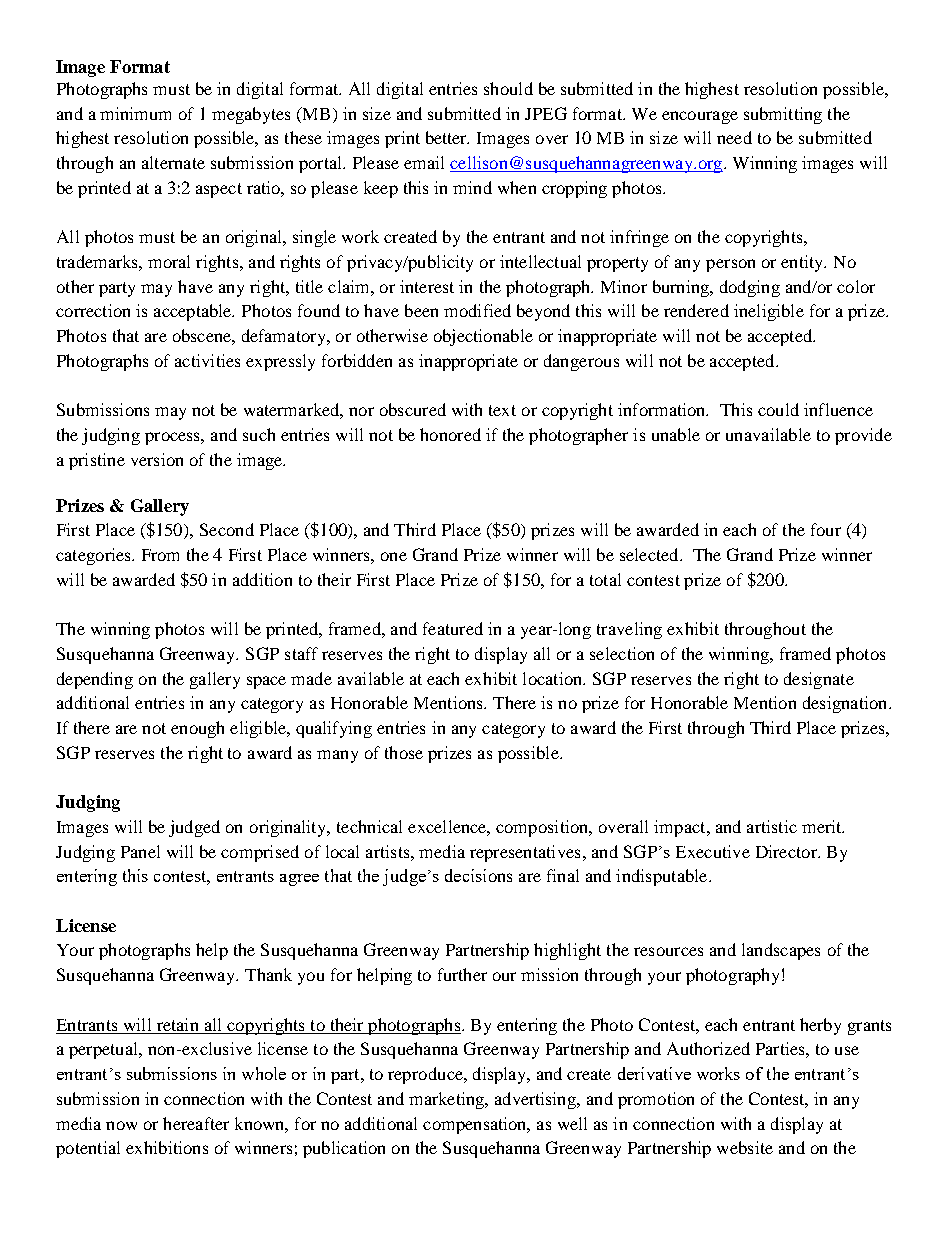  What do you see at coordinates (783, 115) in the page?
I see `submitting` at bounding box center [783, 115].
